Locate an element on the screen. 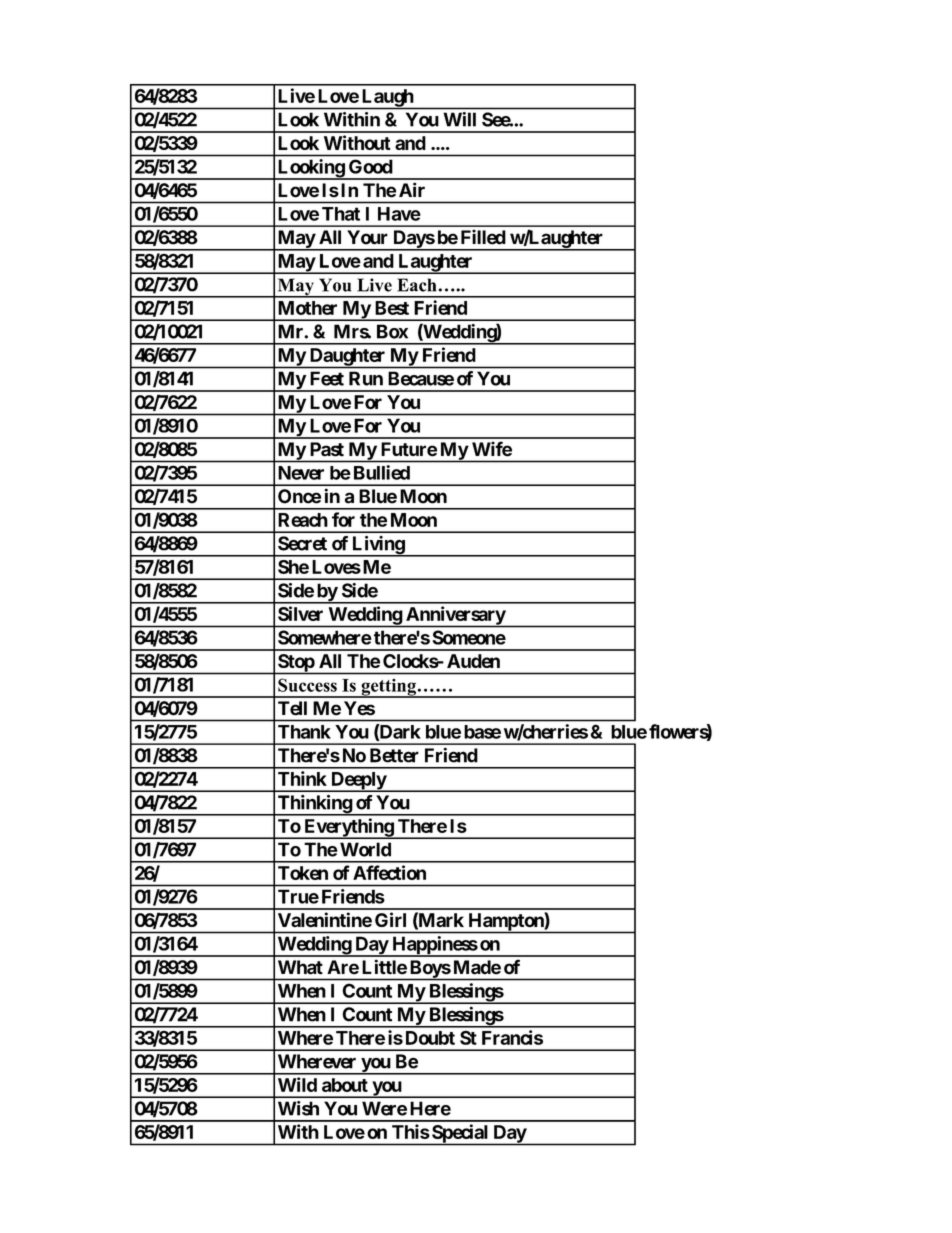 The height and width of the screenshot is (1233, 952). Special is located at coordinates (460, 1134).
